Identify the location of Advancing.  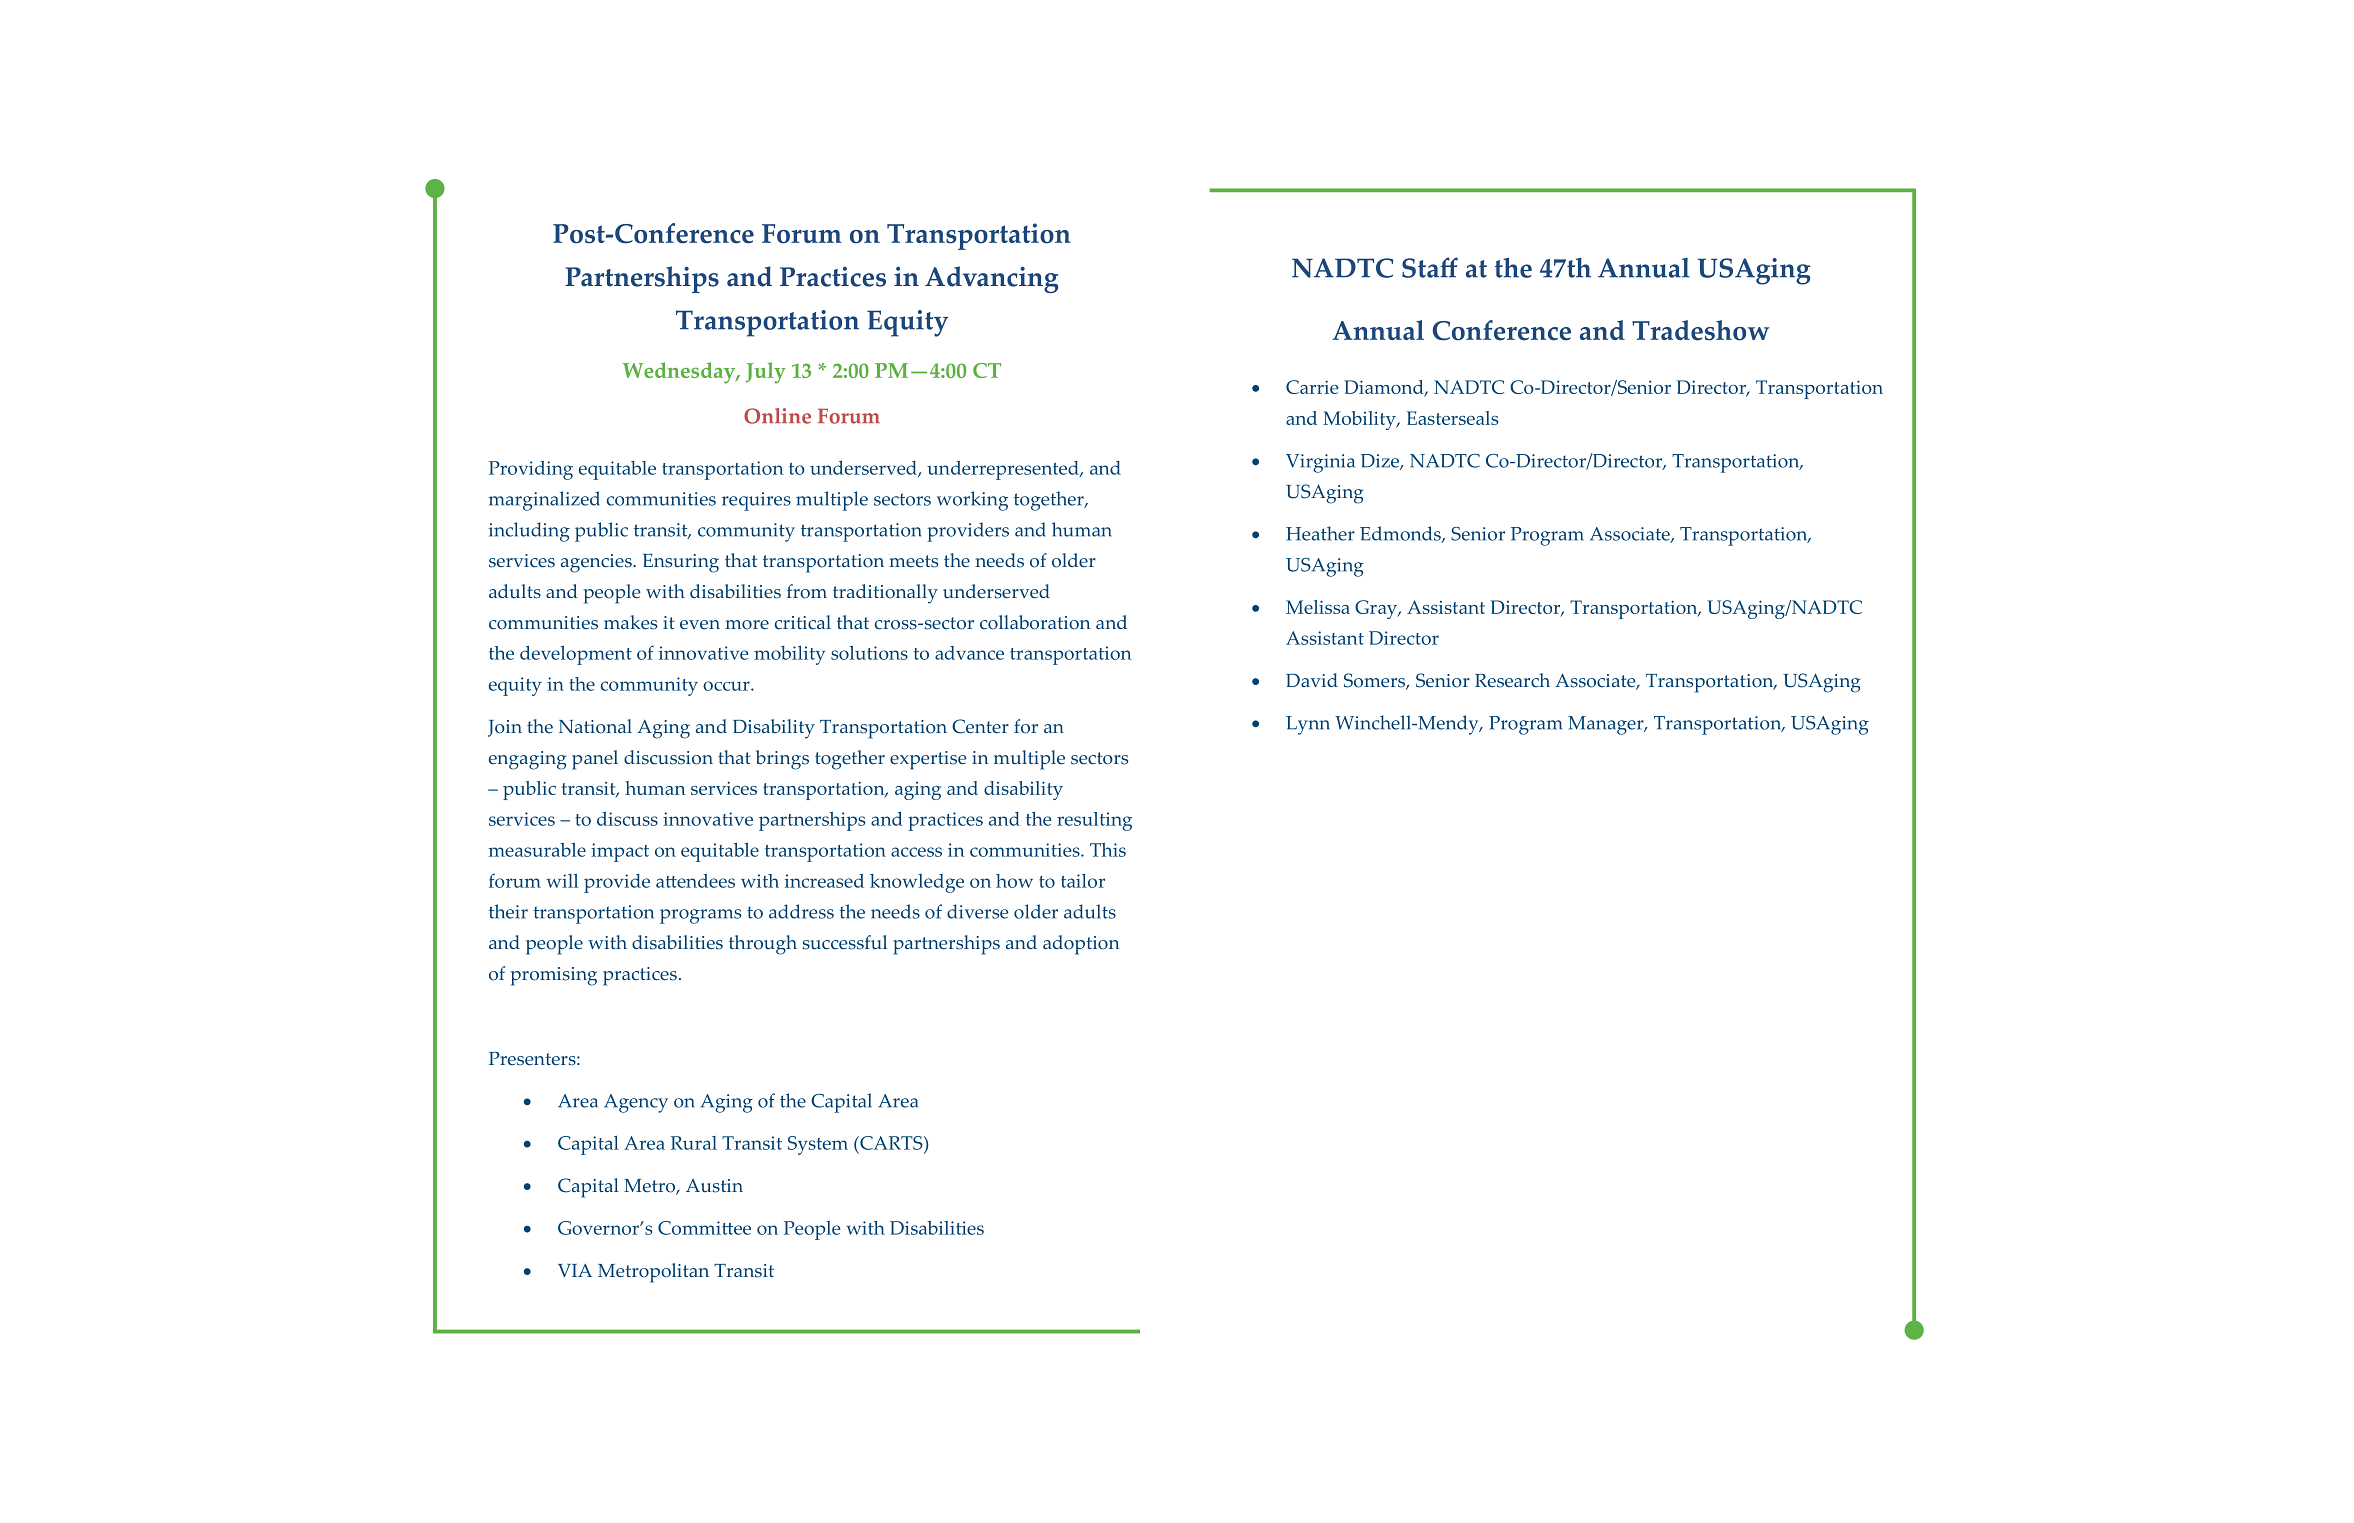
(991, 279).
